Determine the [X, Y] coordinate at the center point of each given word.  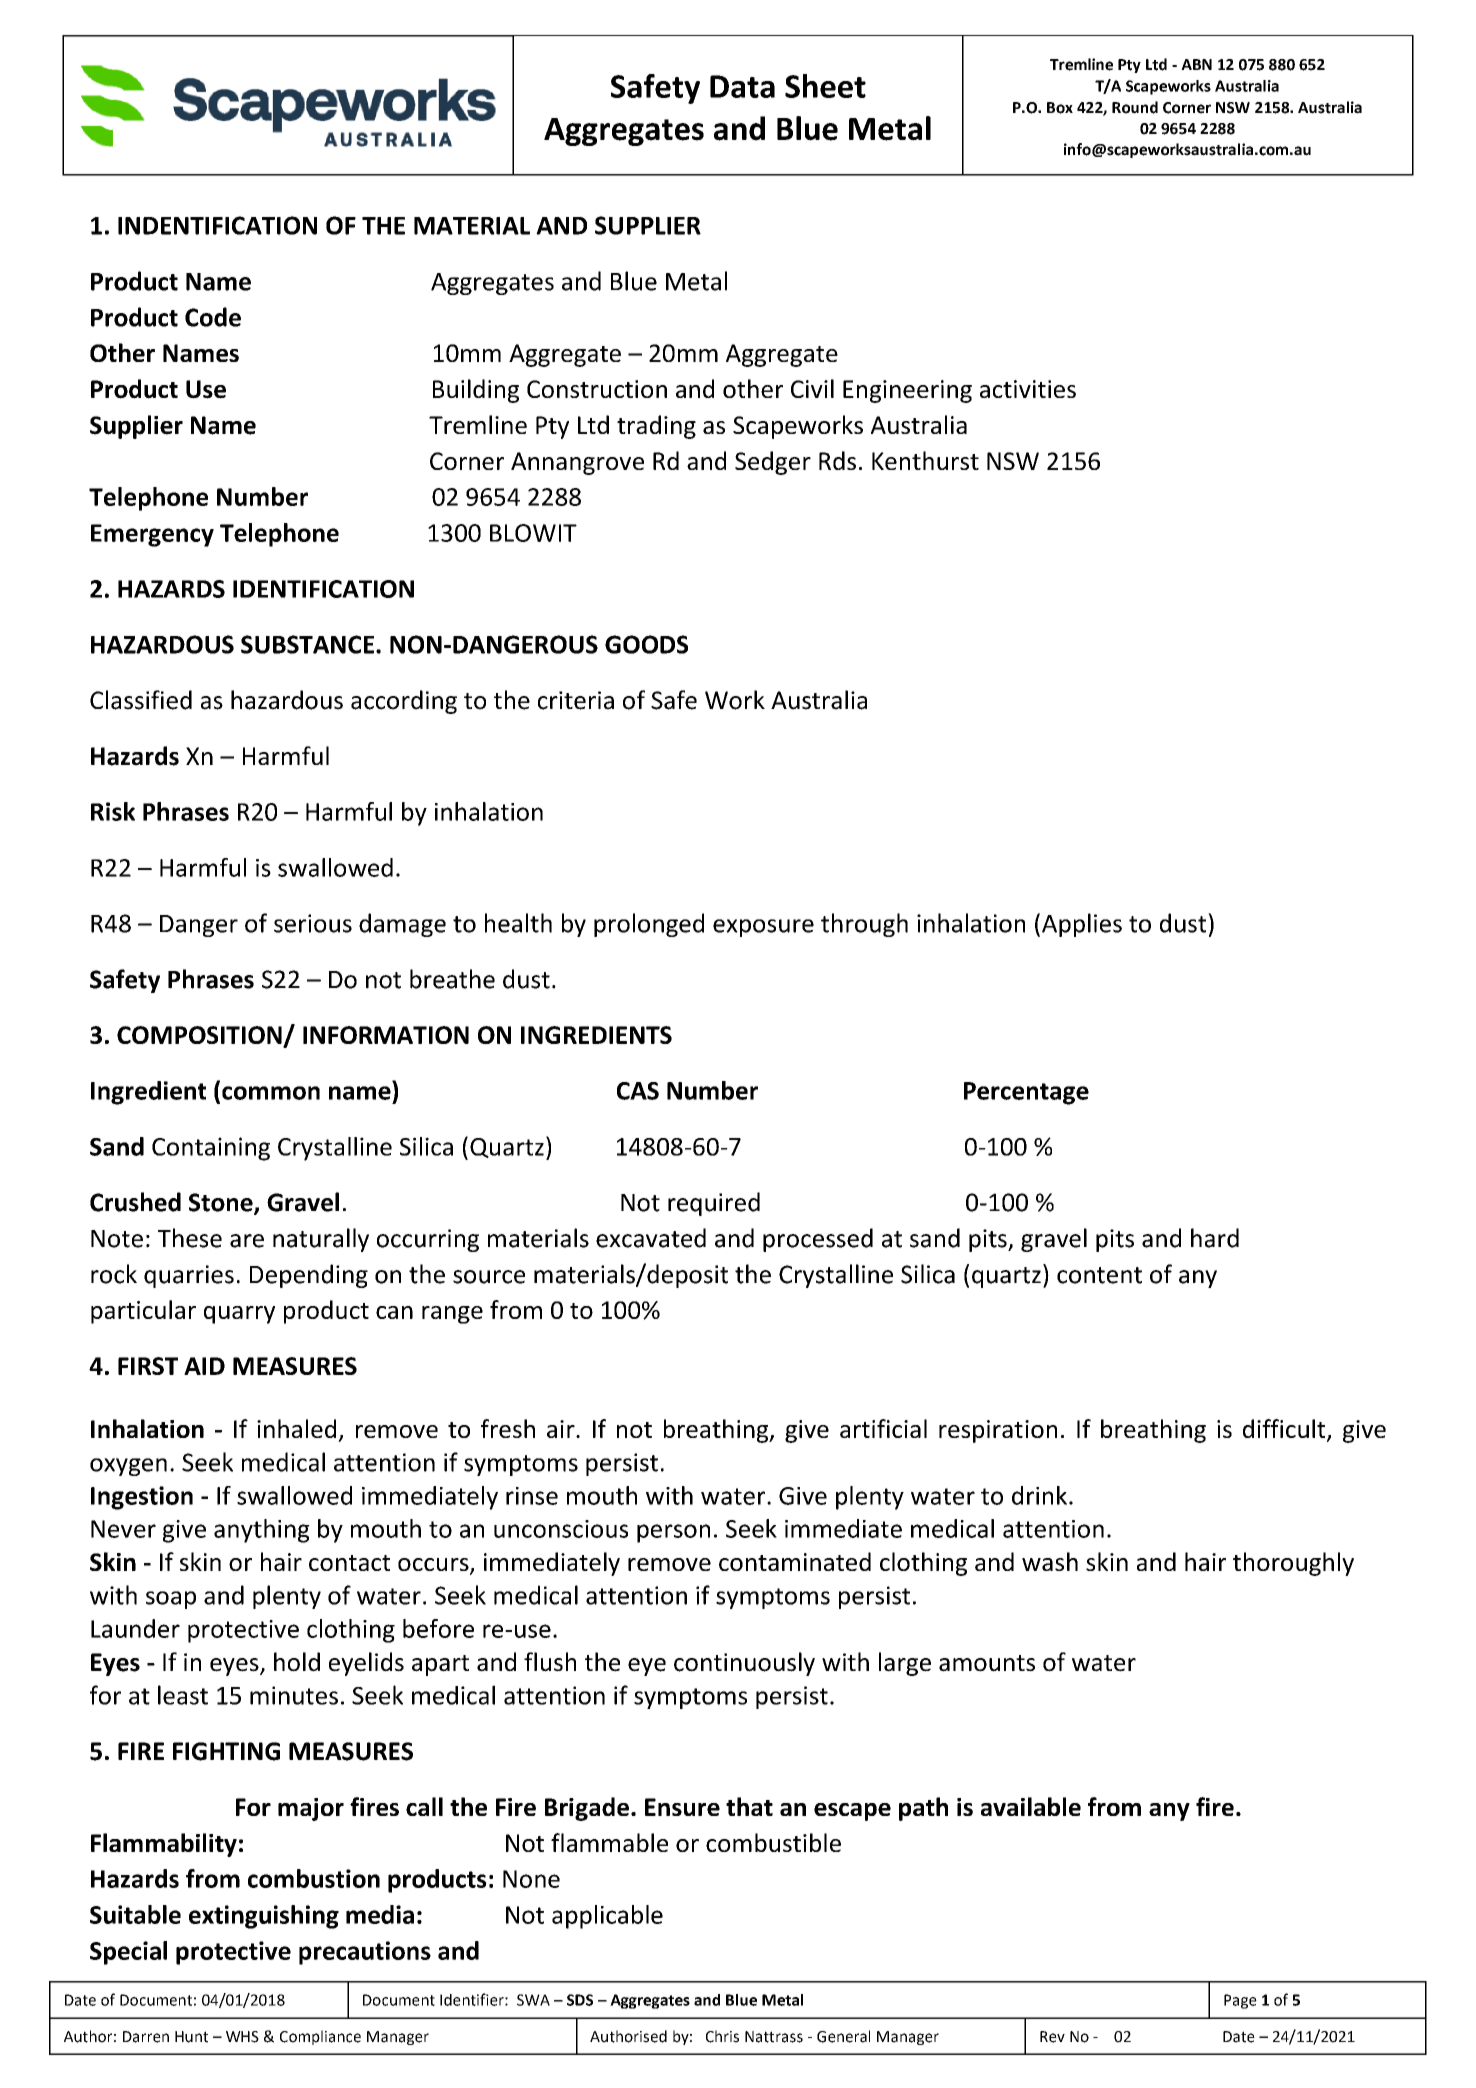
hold [297, 1662]
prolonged [649, 925]
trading [656, 427]
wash [1050, 1561]
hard [1215, 1238]
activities [1028, 389]
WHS [242, 2037]
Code [213, 317]
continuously [744, 1664]
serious [313, 923]
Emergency [152, 535]
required [714, 1204]
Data [742, 86]
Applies [1082, 925]
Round [1135, 107]
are [247, 1241]
